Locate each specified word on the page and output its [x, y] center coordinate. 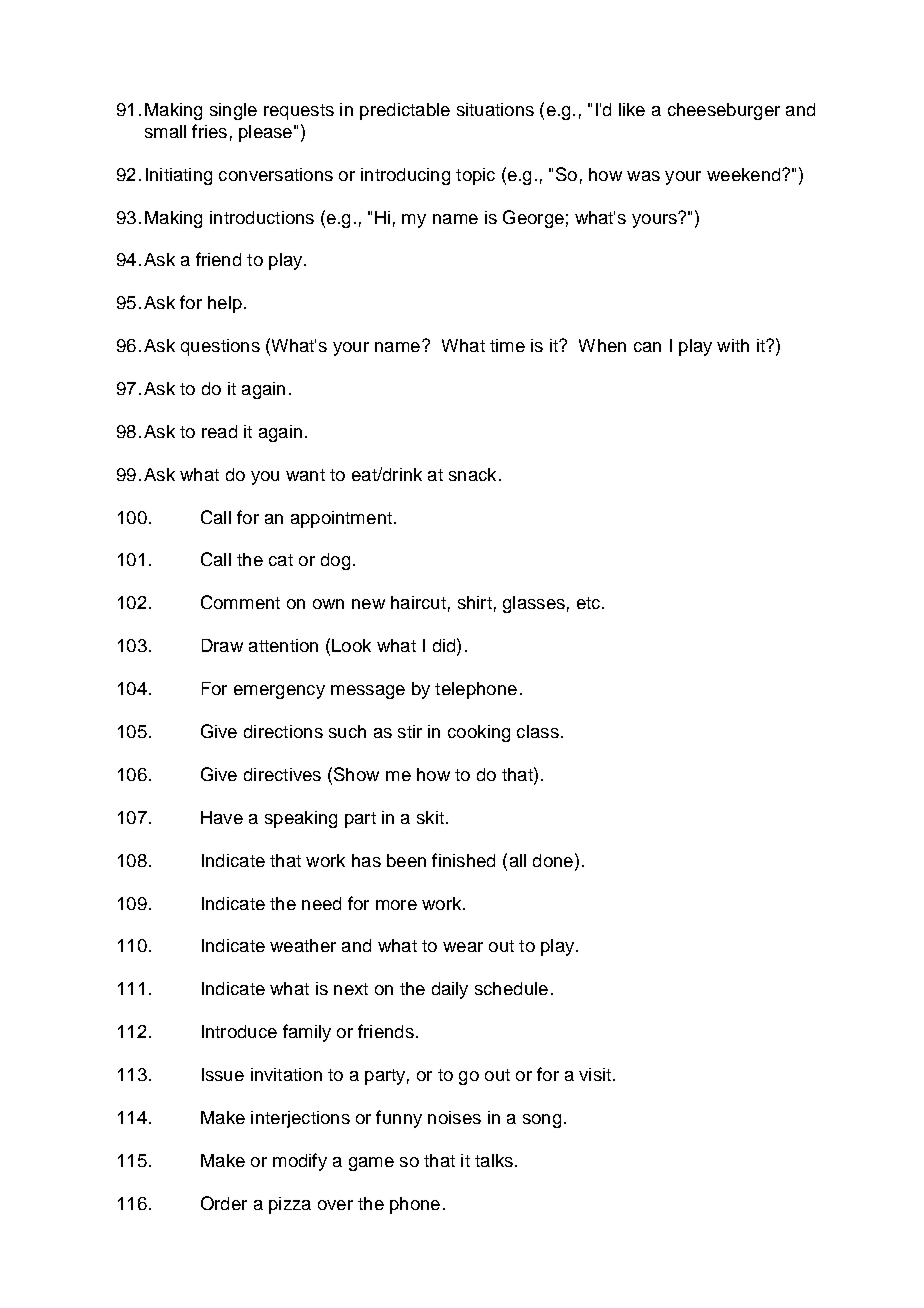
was [643, 176]
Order [224, 1203]
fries [209, 131]
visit [595, 1074]
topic [475, 176]
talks [494, 1160]
